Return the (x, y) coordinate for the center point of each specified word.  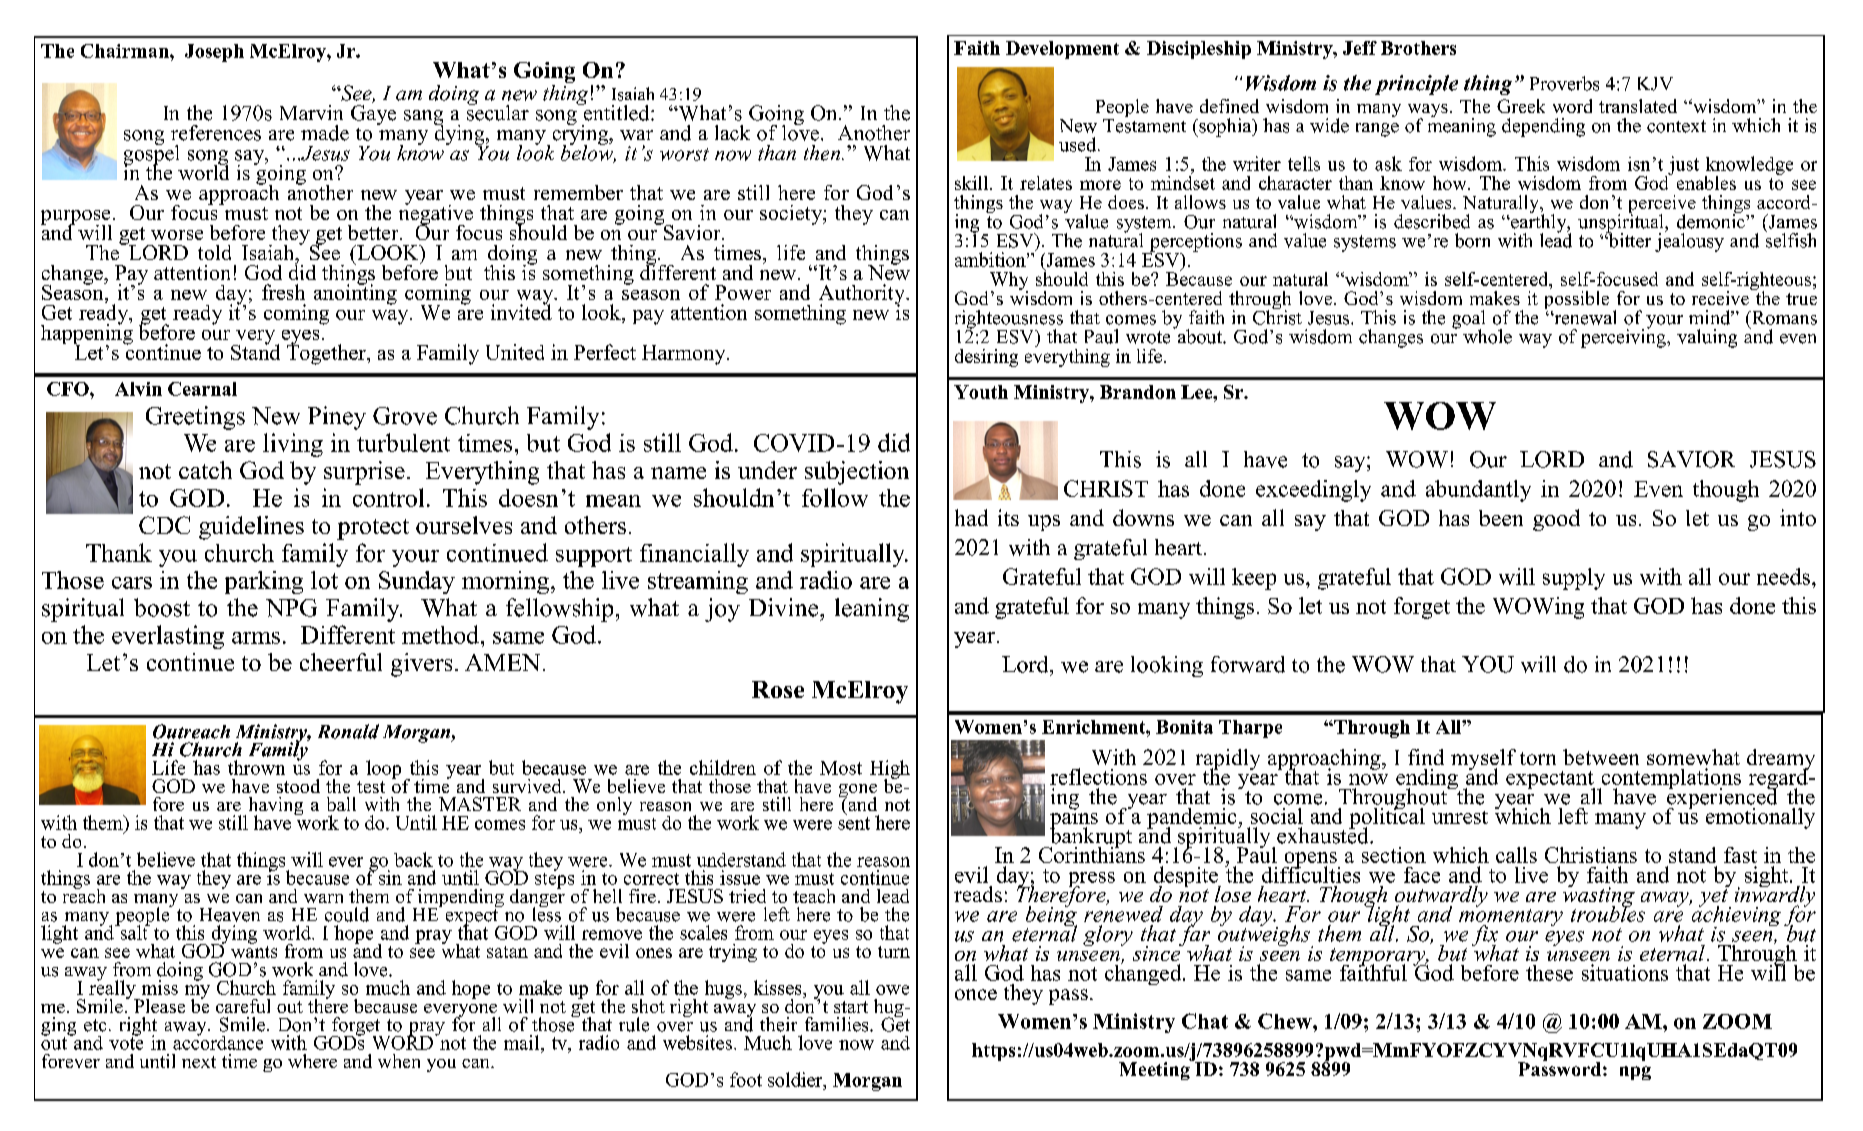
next (199, 1062)
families (838, 1024)
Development (1062, 50)
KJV (1655, 84)
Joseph (214, 53)
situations (1625, 972)
